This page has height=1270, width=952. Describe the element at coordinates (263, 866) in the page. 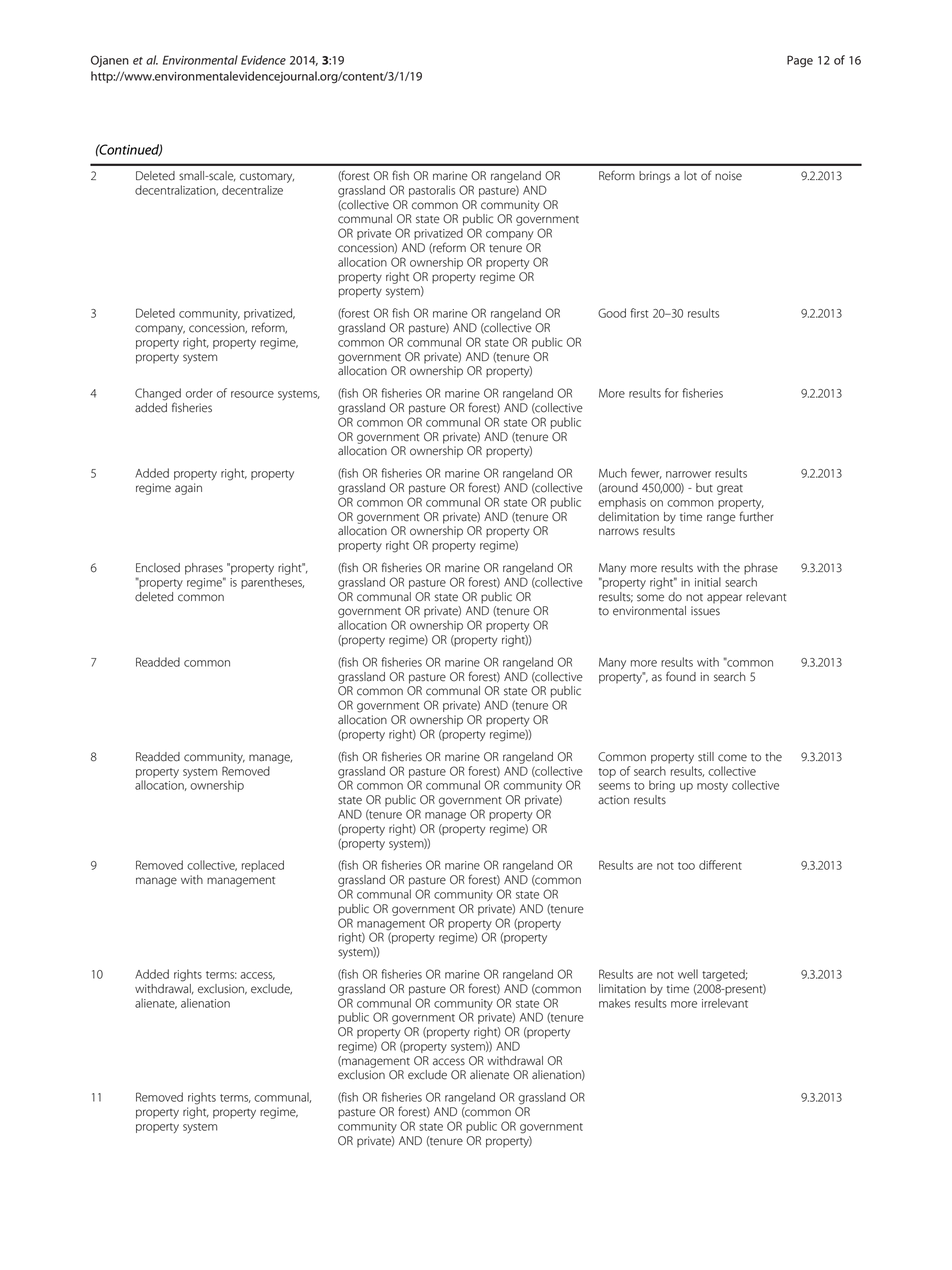

I see `replaced` at that location.
